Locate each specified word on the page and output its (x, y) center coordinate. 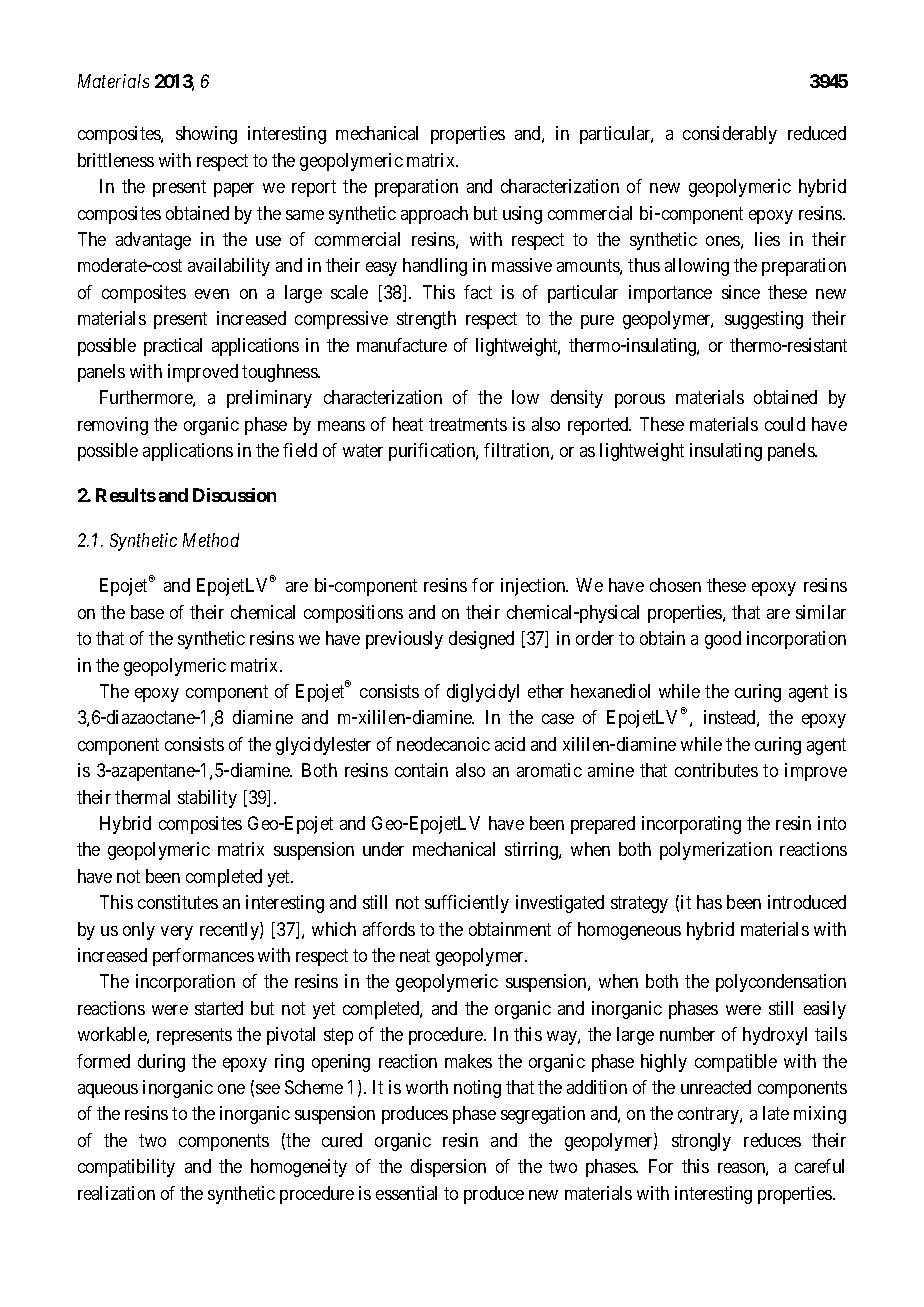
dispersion (448, 1168)
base (147, 612)
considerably (730, 135)
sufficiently (467, 904)
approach (434, 215)
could (785, 424)
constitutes (178, 902)
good (723, 640)
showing (206, 135)
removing (113, 426)
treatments (468, 424)
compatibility (126, 1168)
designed (481, 640)
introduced (807, 902)
